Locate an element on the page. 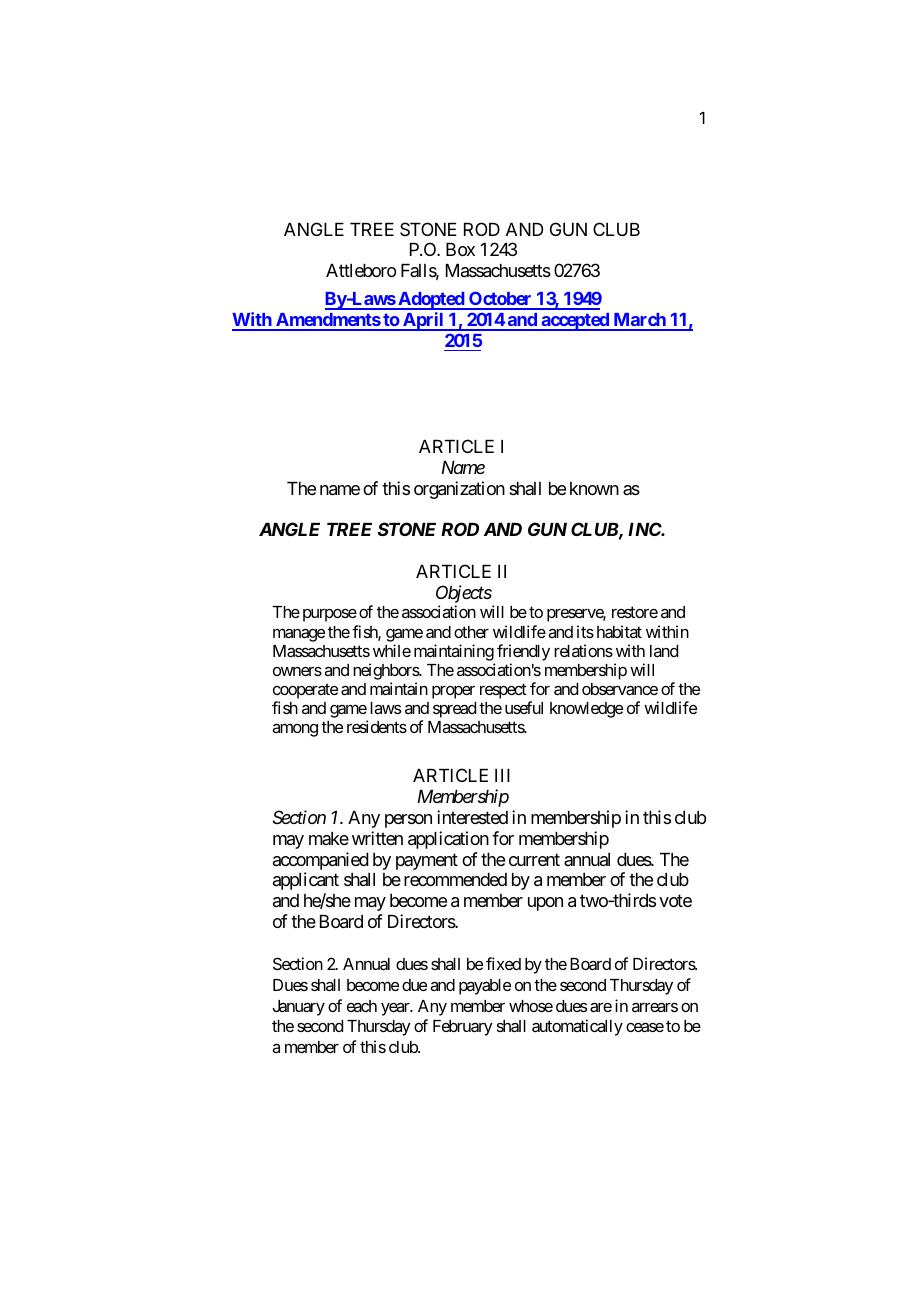 The image size is (924, 1308). other is located at coordinates (471, 632).
